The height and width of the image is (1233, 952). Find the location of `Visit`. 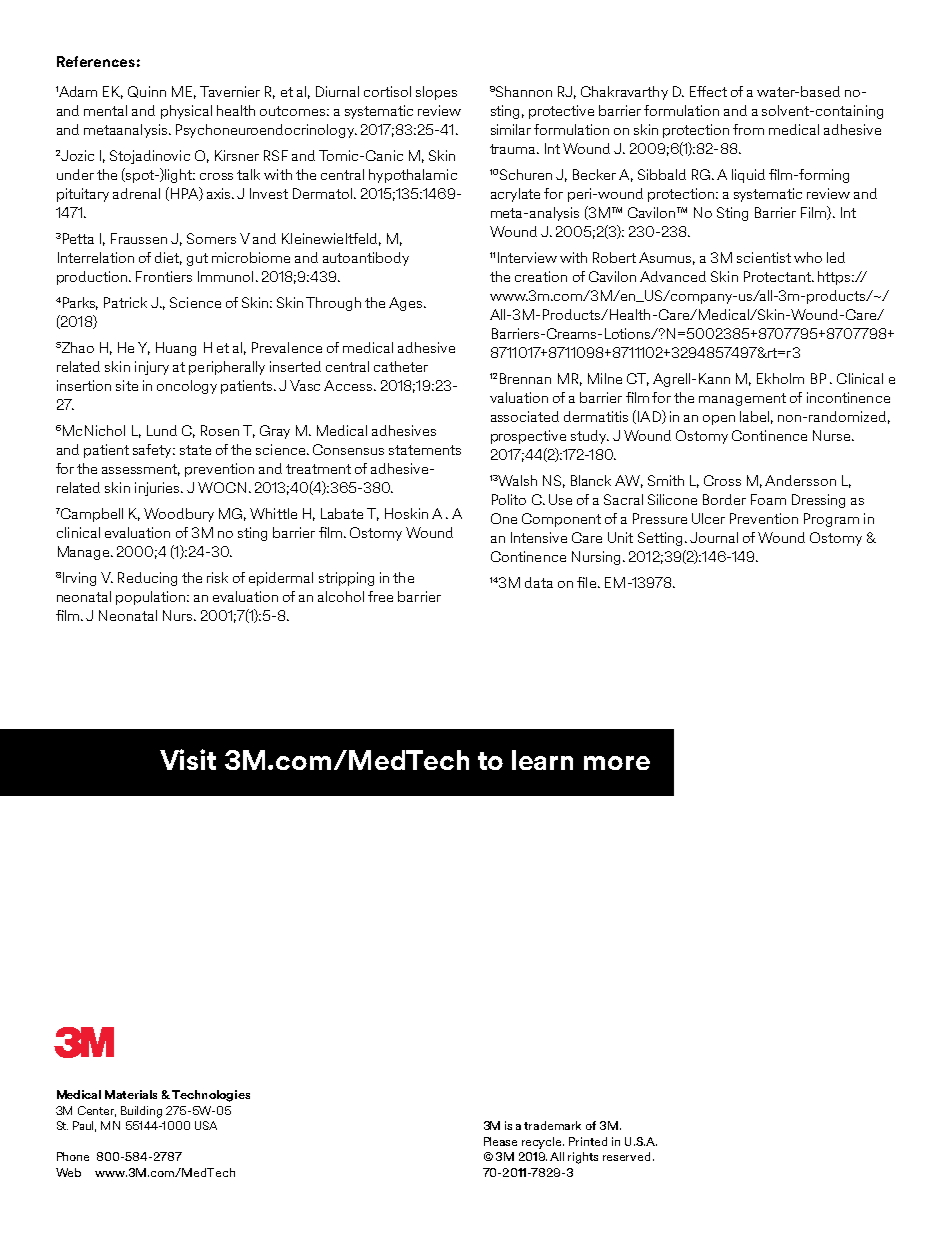

Visit is located at coordinates (188, 759).
